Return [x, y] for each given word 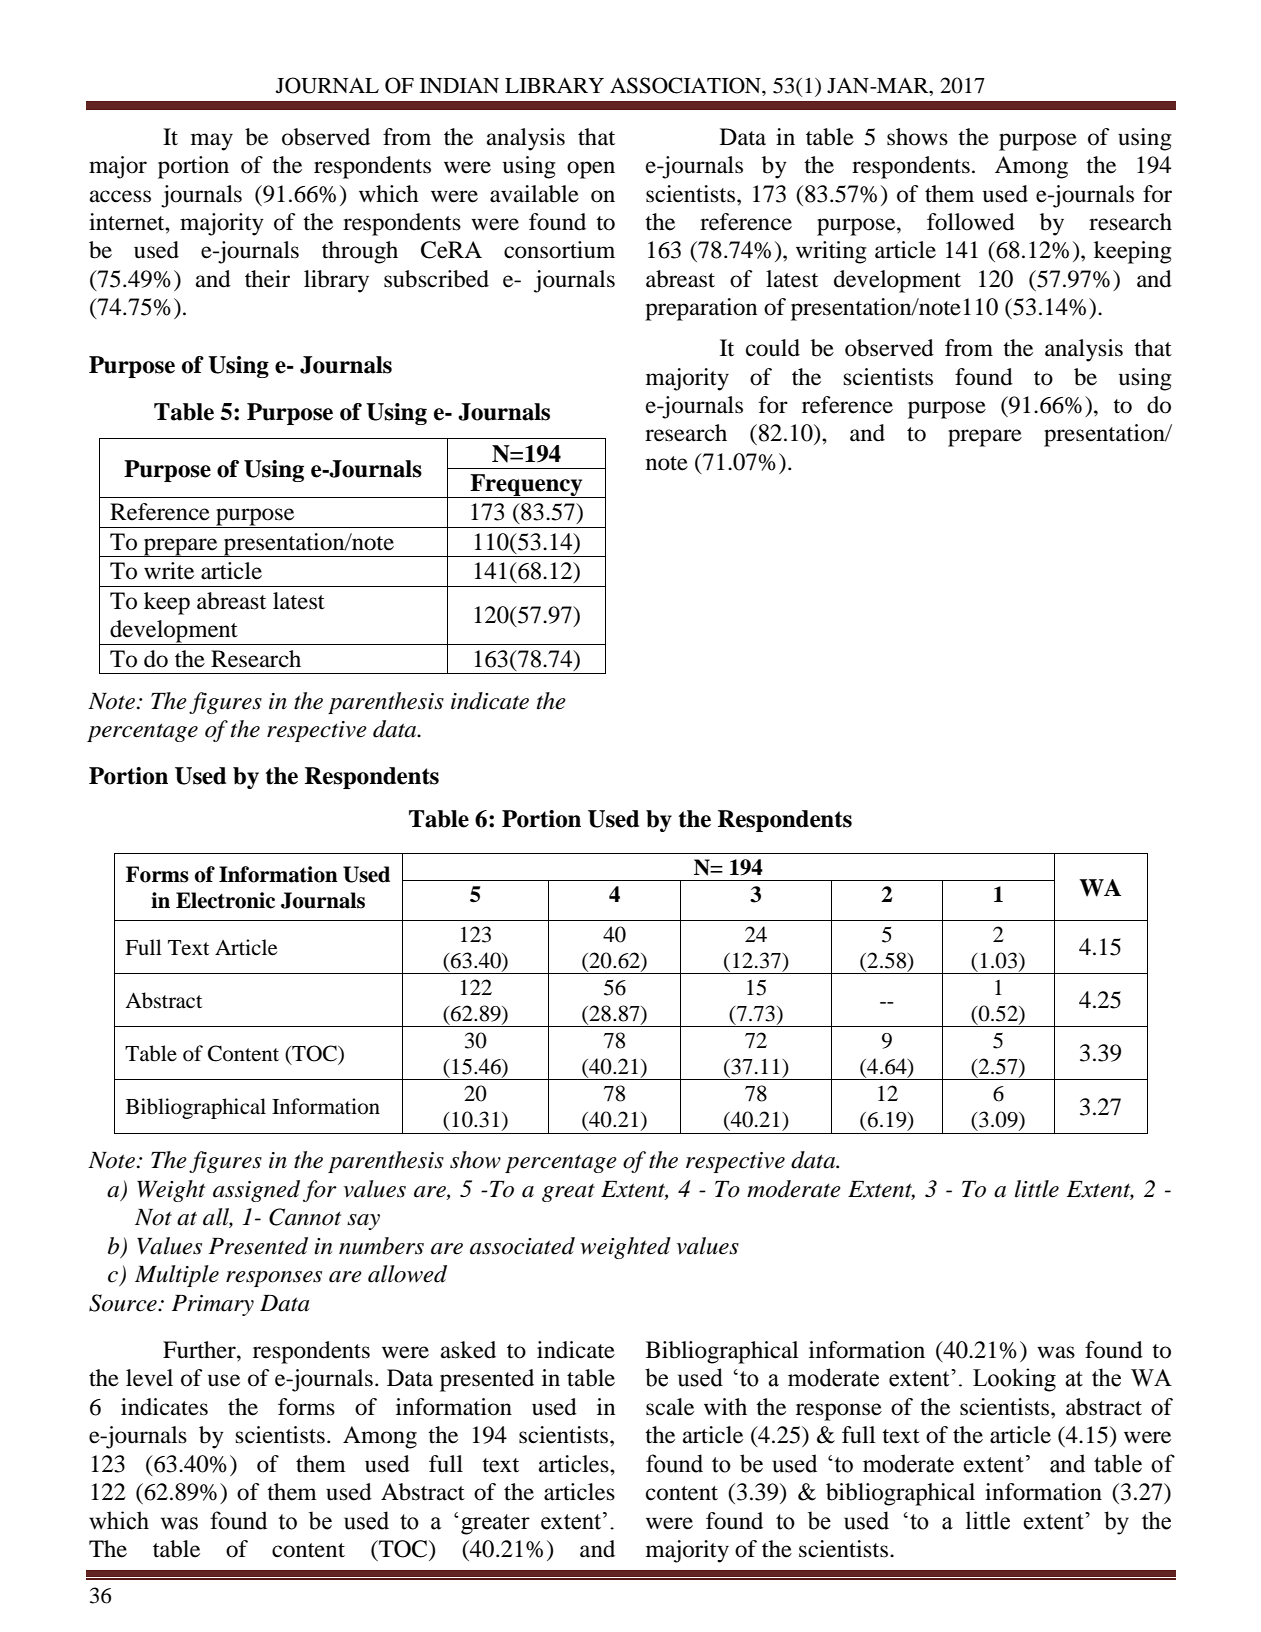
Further [200, 1350]
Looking [1014, 1380]
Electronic [225, 900]
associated [522, 1246]
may [212, 142]
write [169, 571]
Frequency [526, 486]
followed [971, 222]
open [591, 170]
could [773, 348]
